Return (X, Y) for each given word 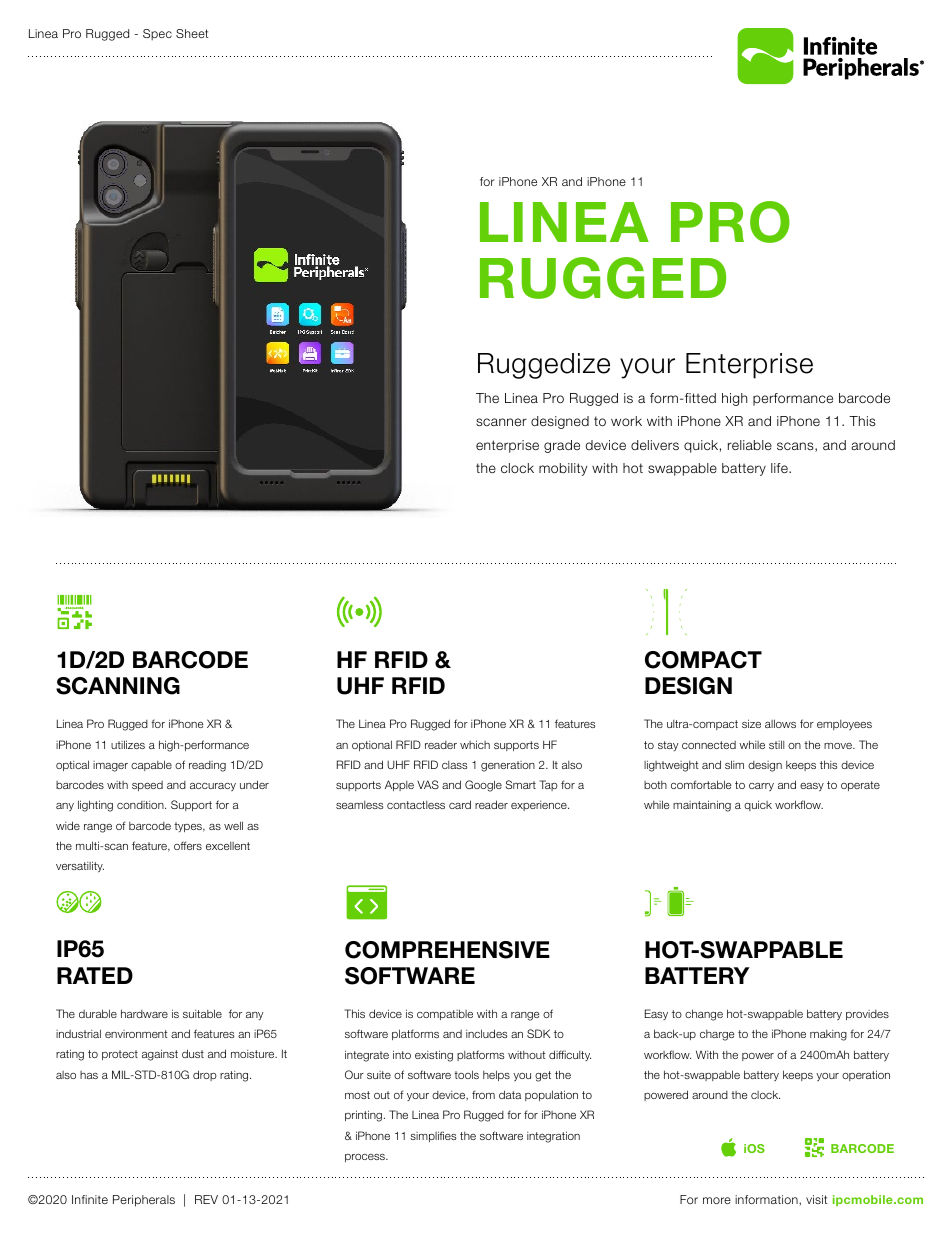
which (475, 744)
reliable (750, 445)
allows (780, 723)
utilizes (128, 744)
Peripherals (144, 1201)
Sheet (192, 33)
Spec (157, 35)
